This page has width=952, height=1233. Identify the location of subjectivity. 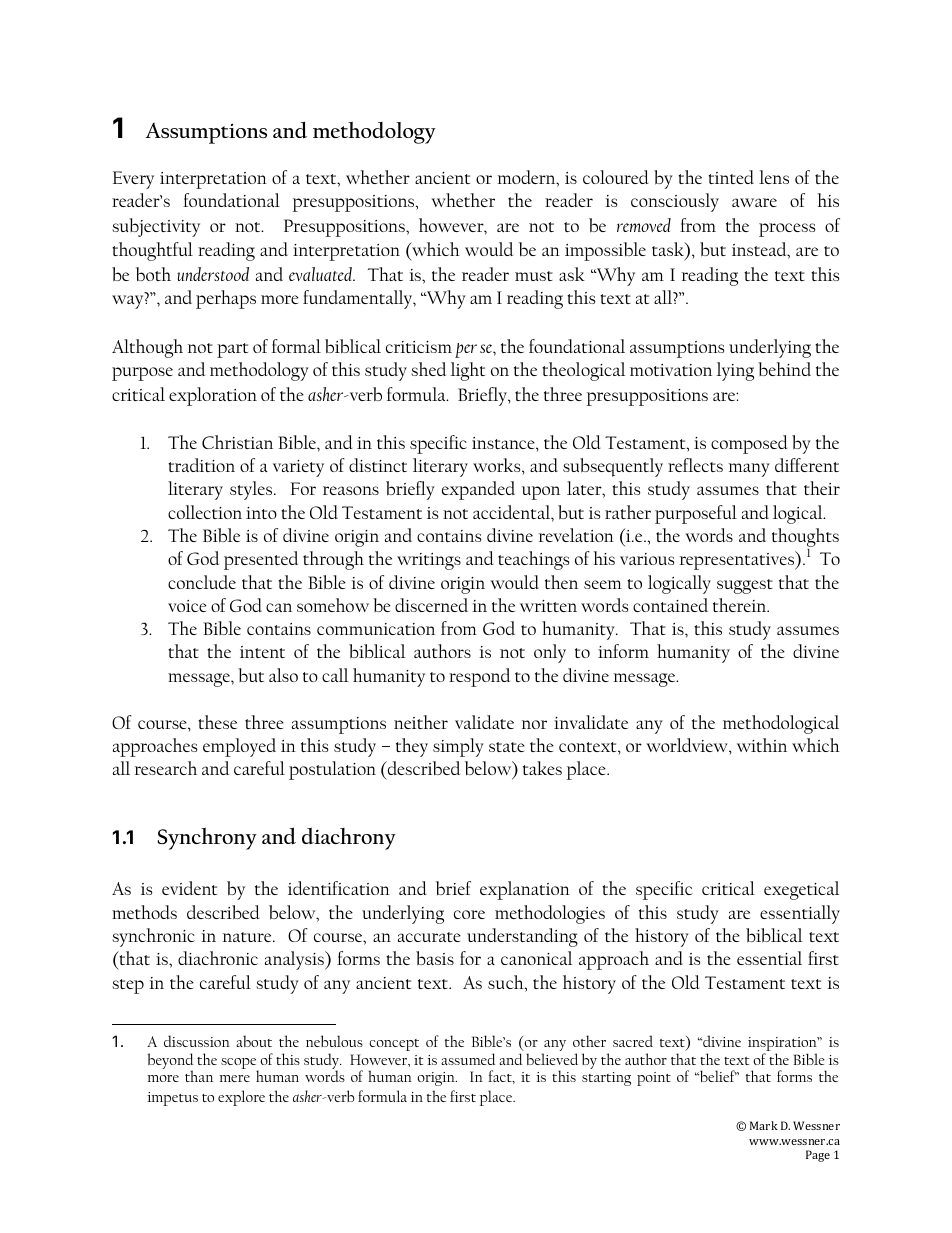
(156, 227).
